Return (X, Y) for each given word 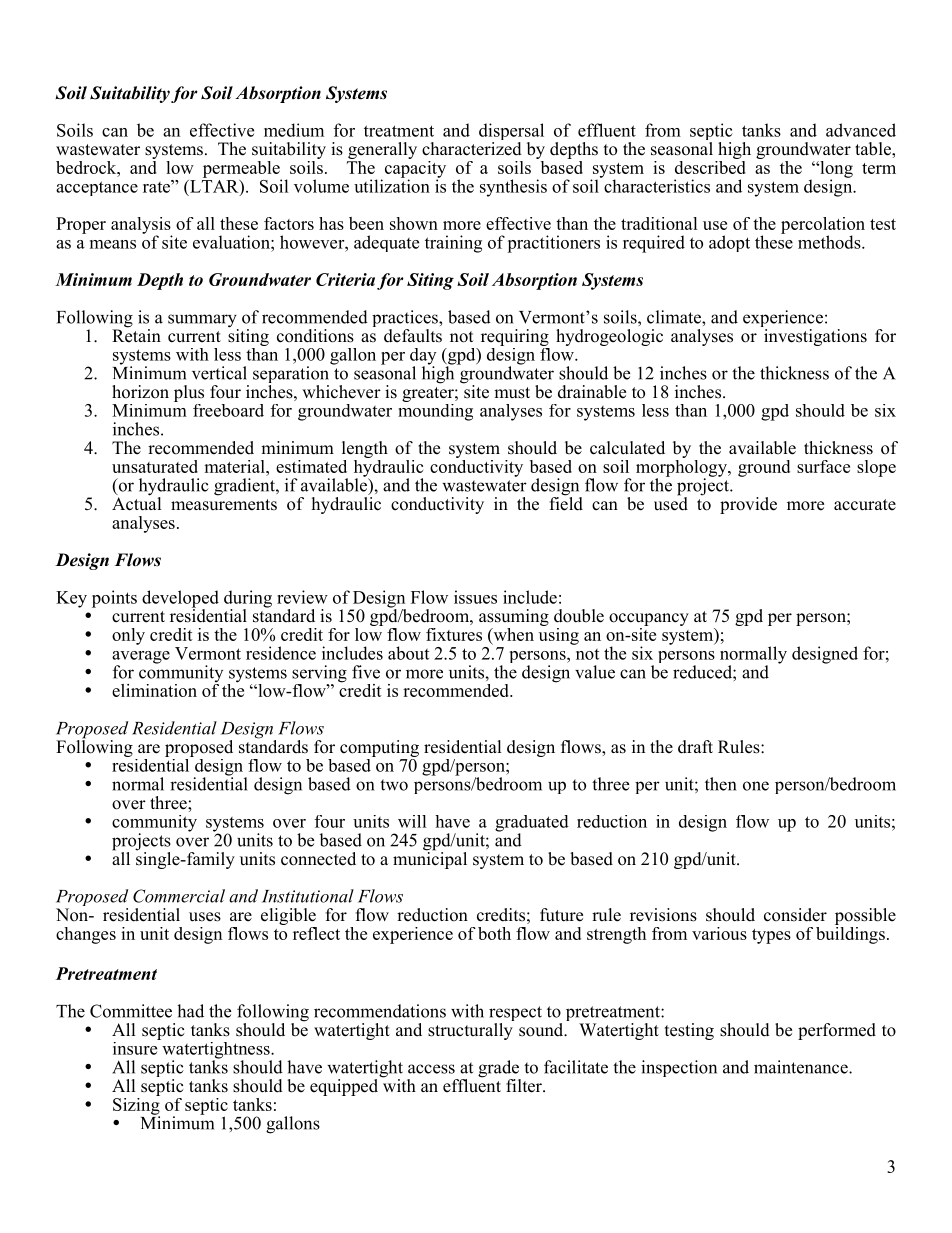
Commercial (179, 896)
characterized (472, 149)
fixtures (454, 634)
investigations (814, 336)
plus (189, 393)
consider (795, 915)
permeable (242, 170)
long (835, 170)
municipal (430, 859)
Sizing (136, 1106)
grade (499, 1070)
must (512, 393)
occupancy (649, 621)
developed (180, 600)
